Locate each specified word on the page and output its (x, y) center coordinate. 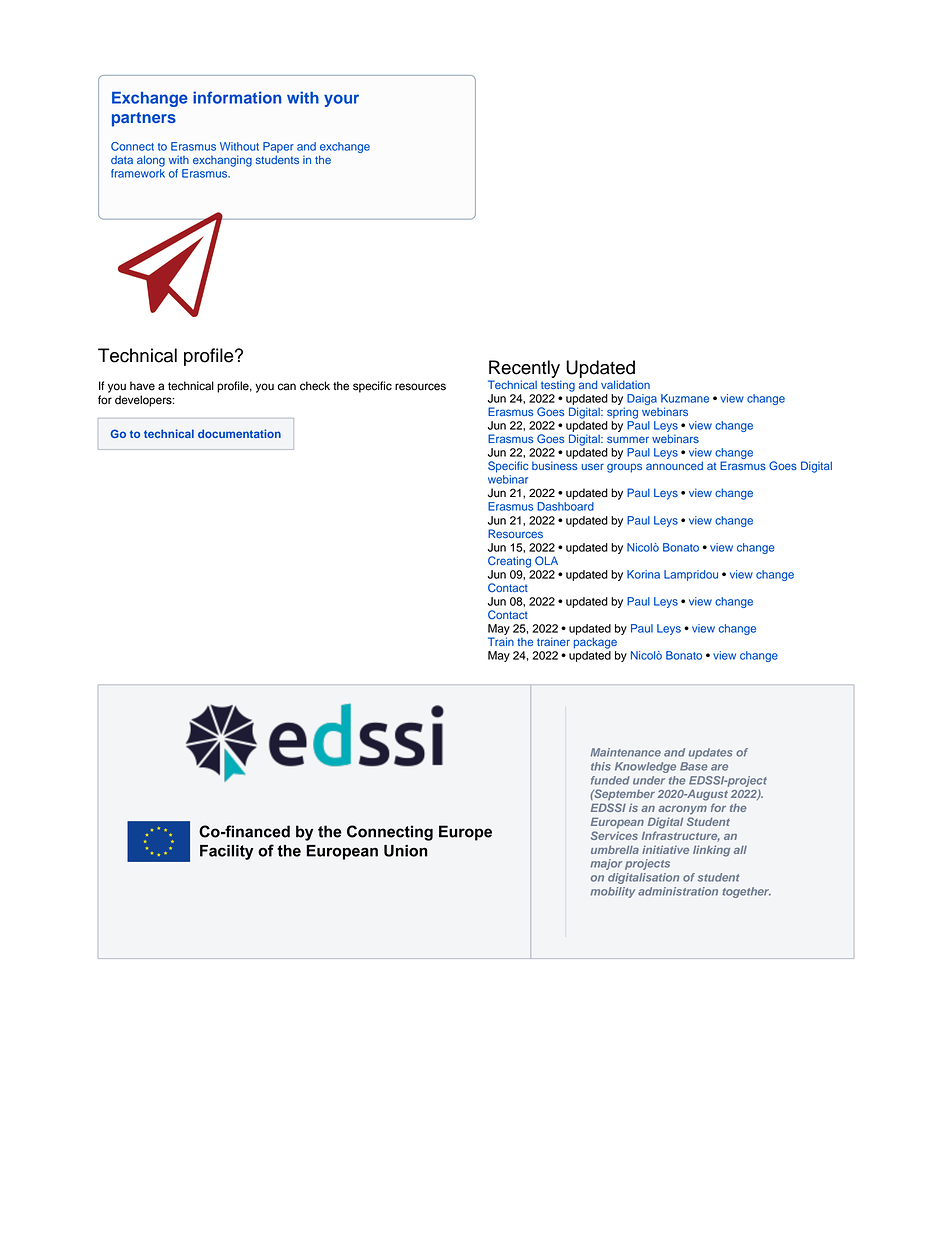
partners (144, 119)
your (341, 100)
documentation (239, 433)
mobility (612, 892)
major (606, 864)
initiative (665, 849)
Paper (278, 147)
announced (674, 465)
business (554, 465)
